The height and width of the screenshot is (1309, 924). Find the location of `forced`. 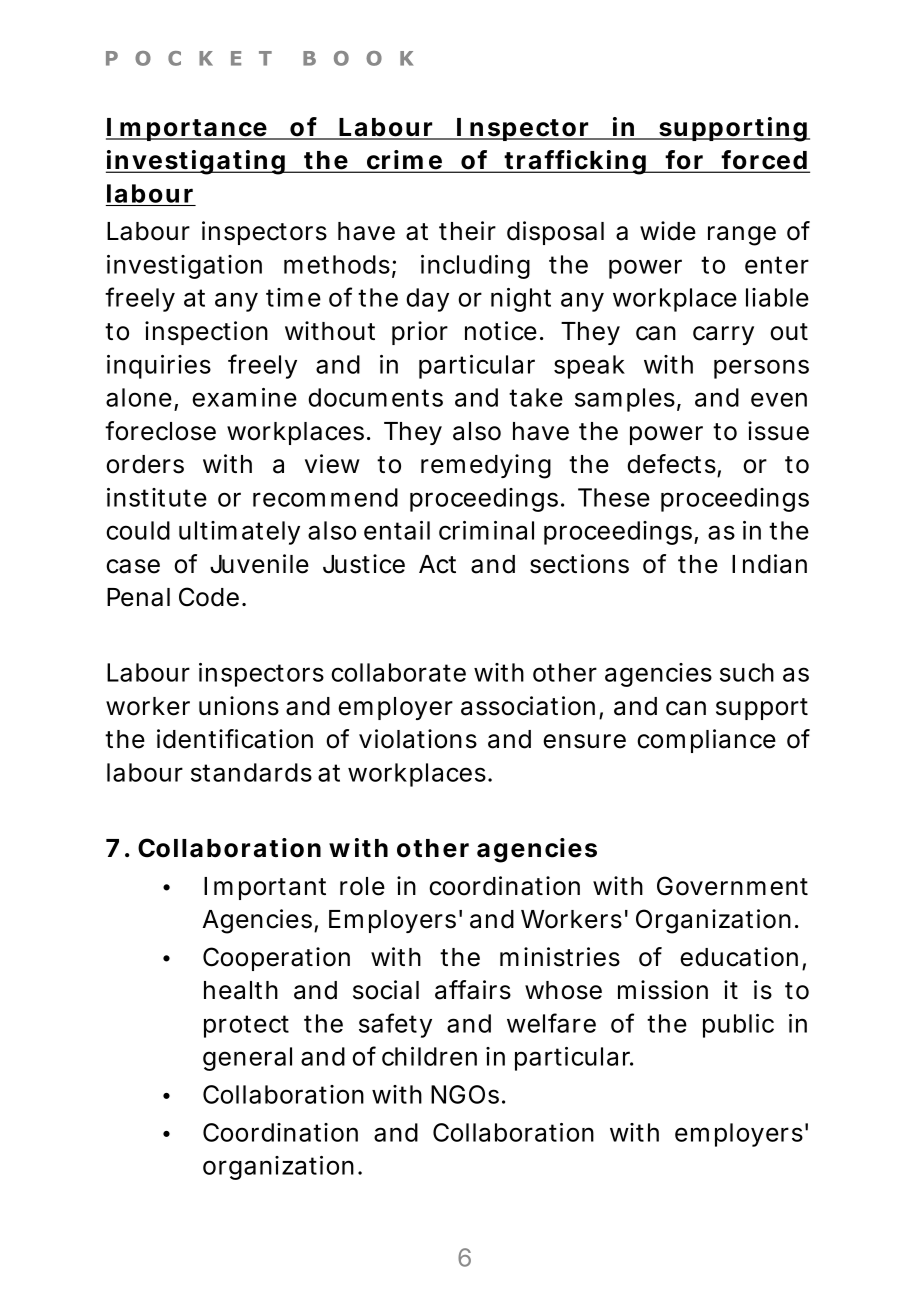

forced is located at coordinates (765, 161).
